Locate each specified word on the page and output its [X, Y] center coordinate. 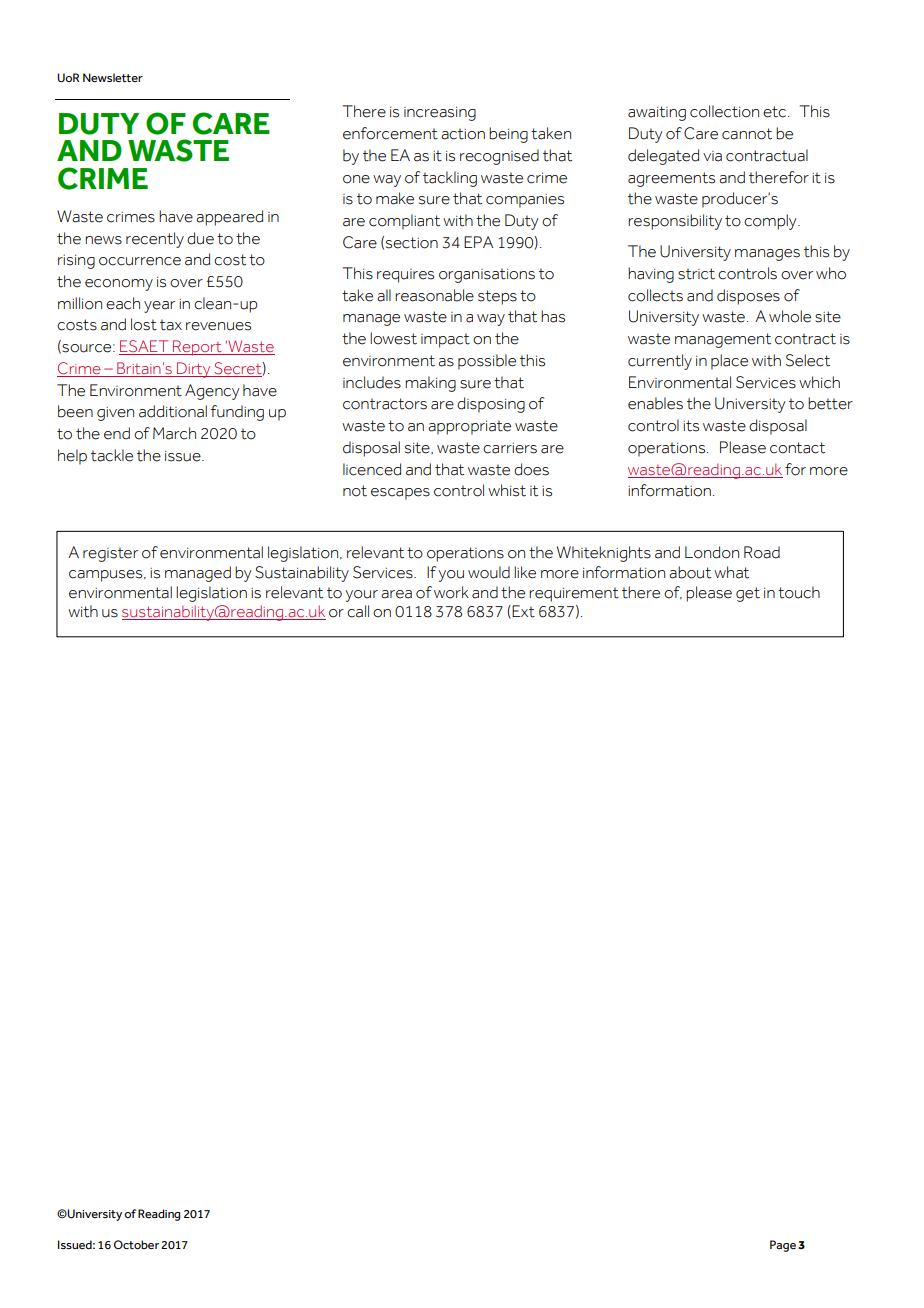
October [136, 1244]
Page [783, 1246]
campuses [107, 576]
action [463, 134]
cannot [747, 134]
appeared [229, 218]
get [748, 594]
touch [799, 592]
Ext [523, 611]
